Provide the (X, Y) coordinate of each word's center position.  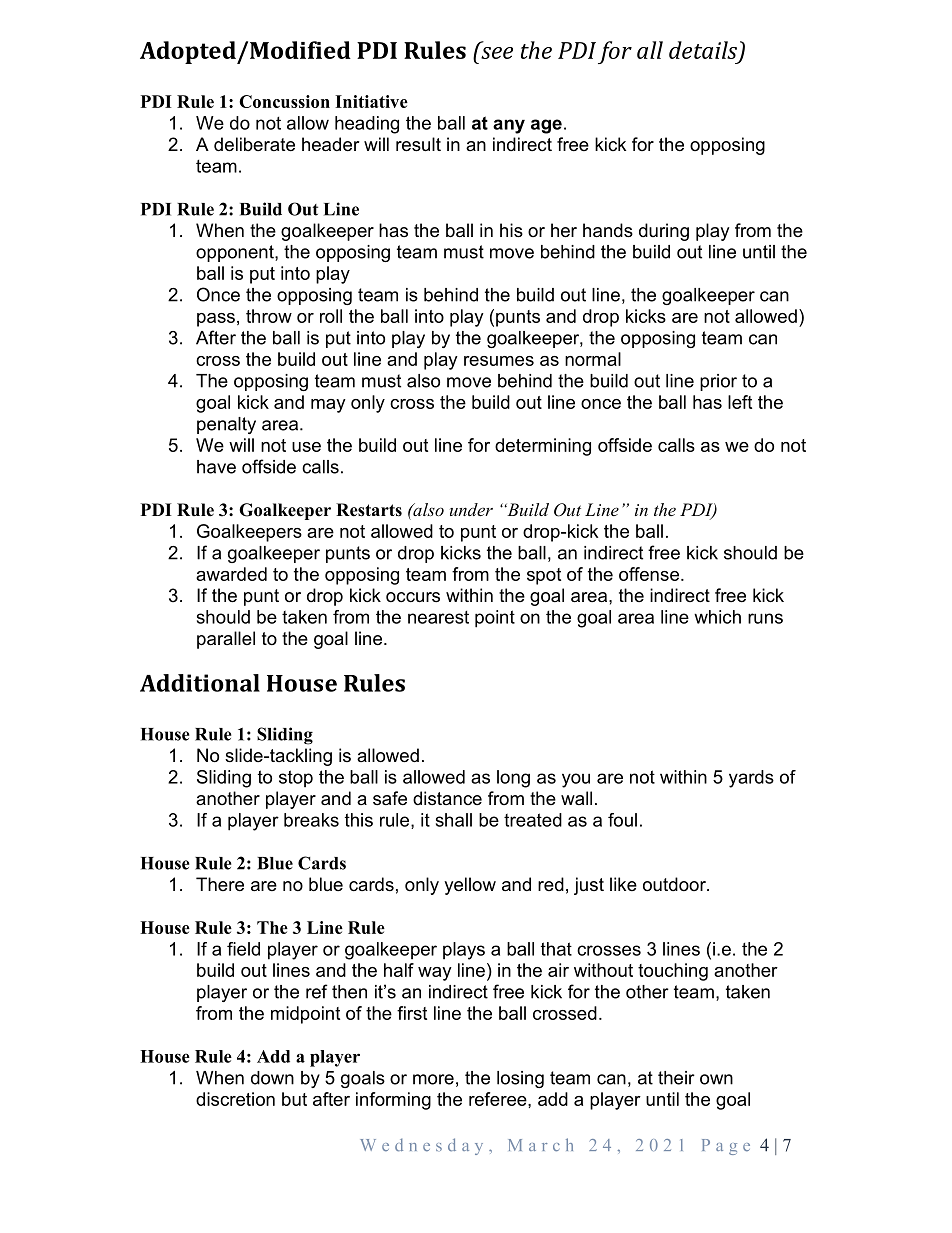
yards (751, 779)
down (272, 1078)
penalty (226, 425)
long (513, 779)
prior (718, 382)
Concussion (284, 101)
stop (296, 778)
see (497, 53)
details (704, 51)
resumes (499, 361)
